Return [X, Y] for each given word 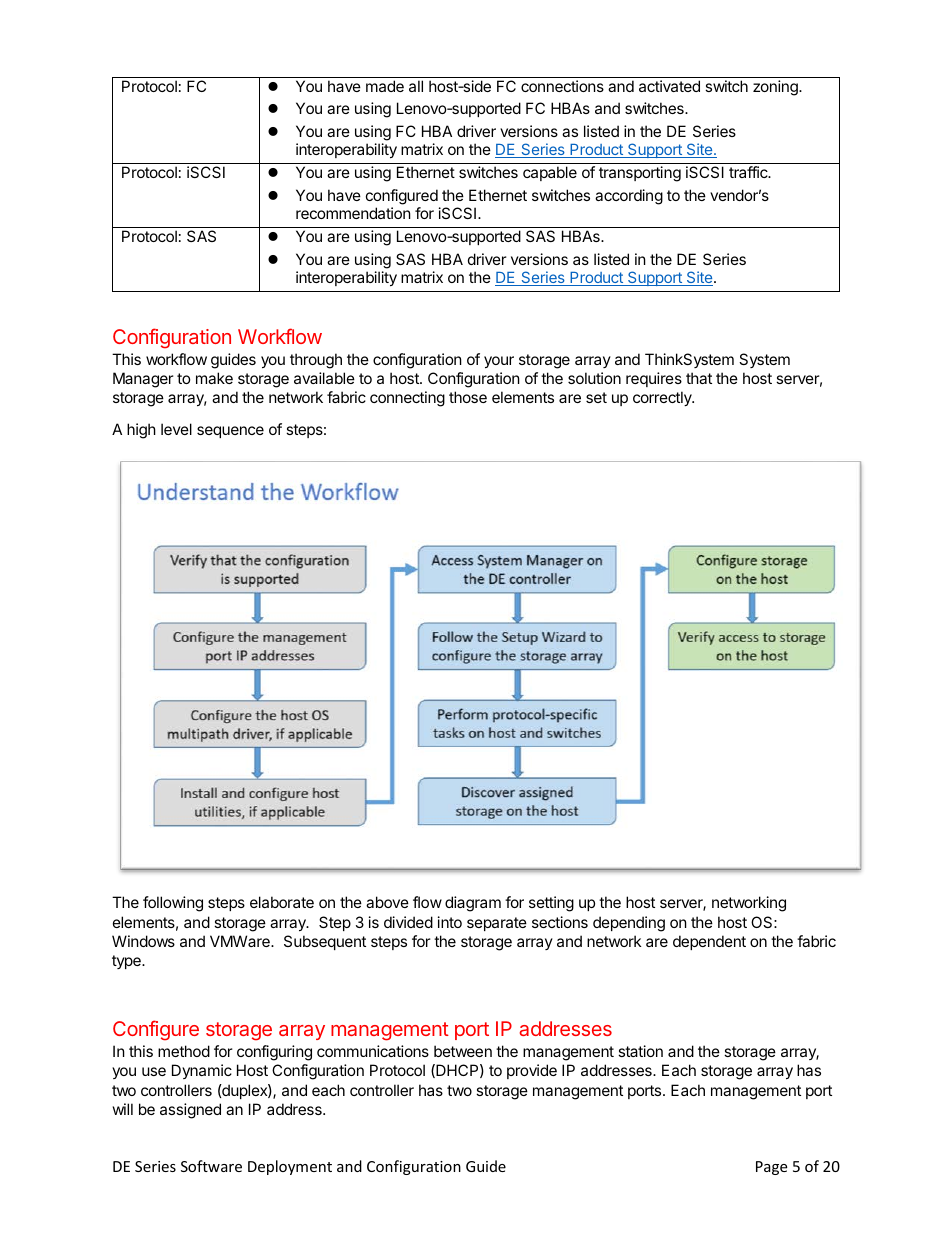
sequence [230, 432]
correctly [663, 398]
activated [669, 86]
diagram [473, 904]
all [416, 86]
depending [629, 924]
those [468, 397]
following [173, 904]
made [385, 86]
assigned [190, 1111]
